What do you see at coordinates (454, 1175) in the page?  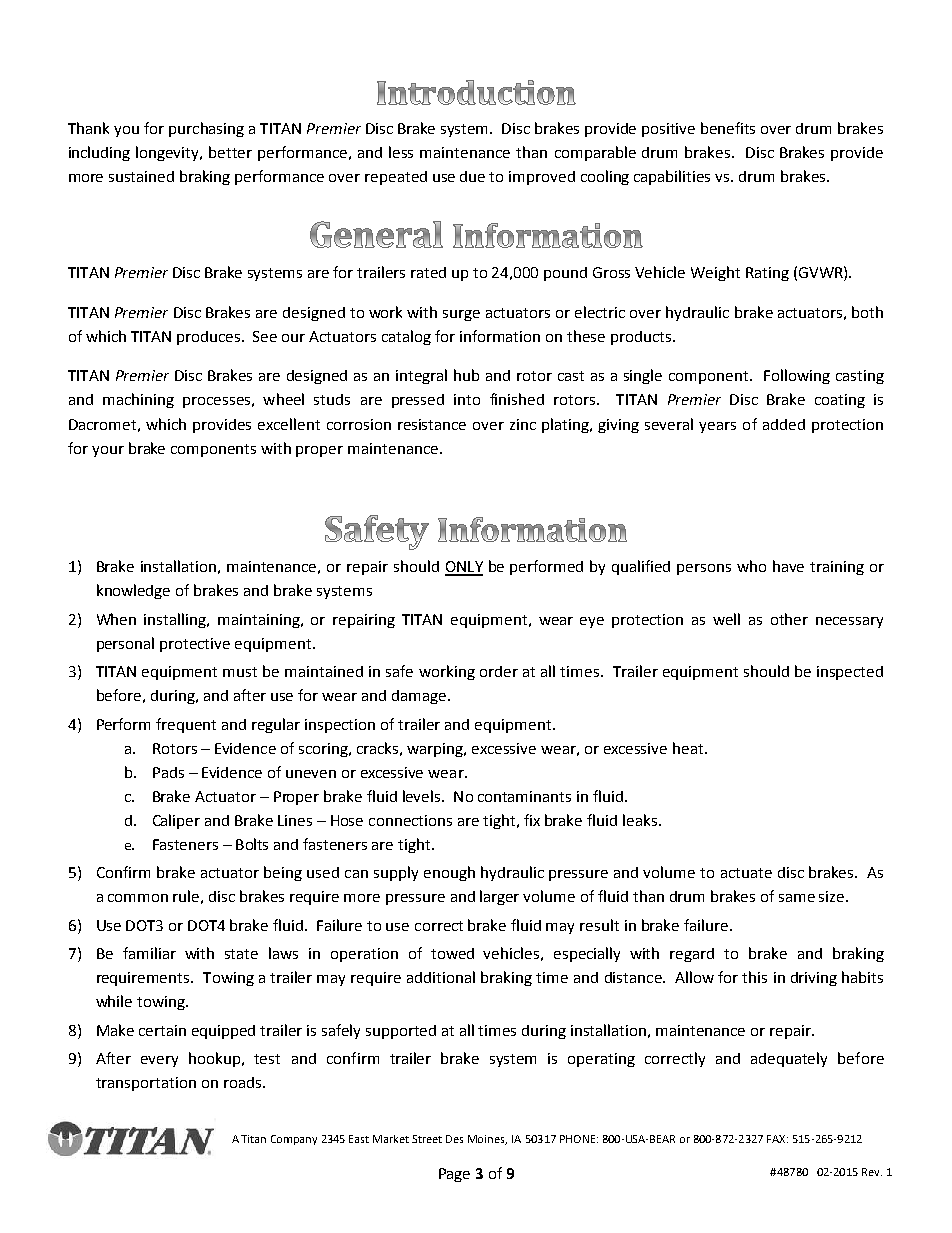 I see `Page` at bounding box center [454, 1175].
